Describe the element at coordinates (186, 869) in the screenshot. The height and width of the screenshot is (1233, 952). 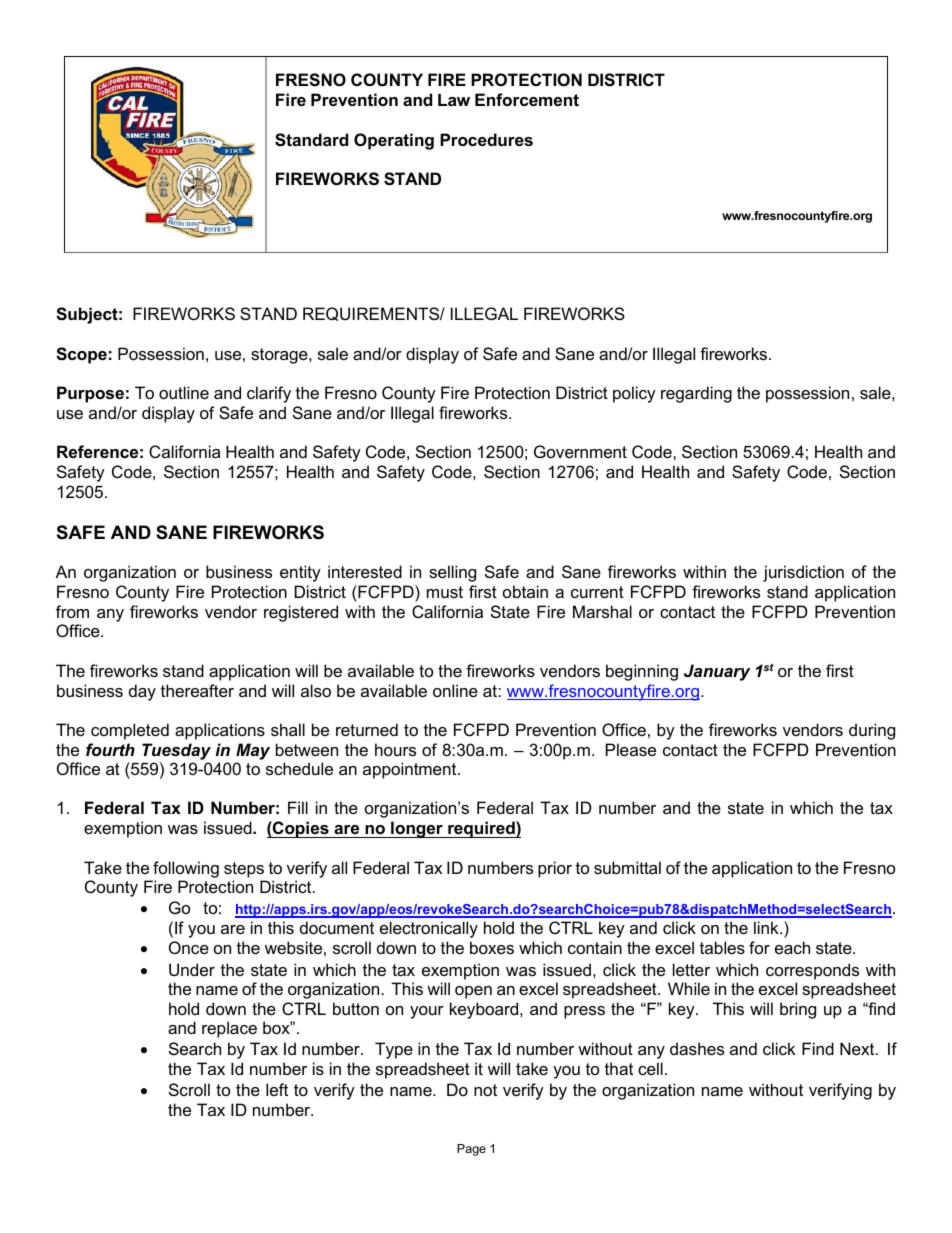
I see `following` at that location.
